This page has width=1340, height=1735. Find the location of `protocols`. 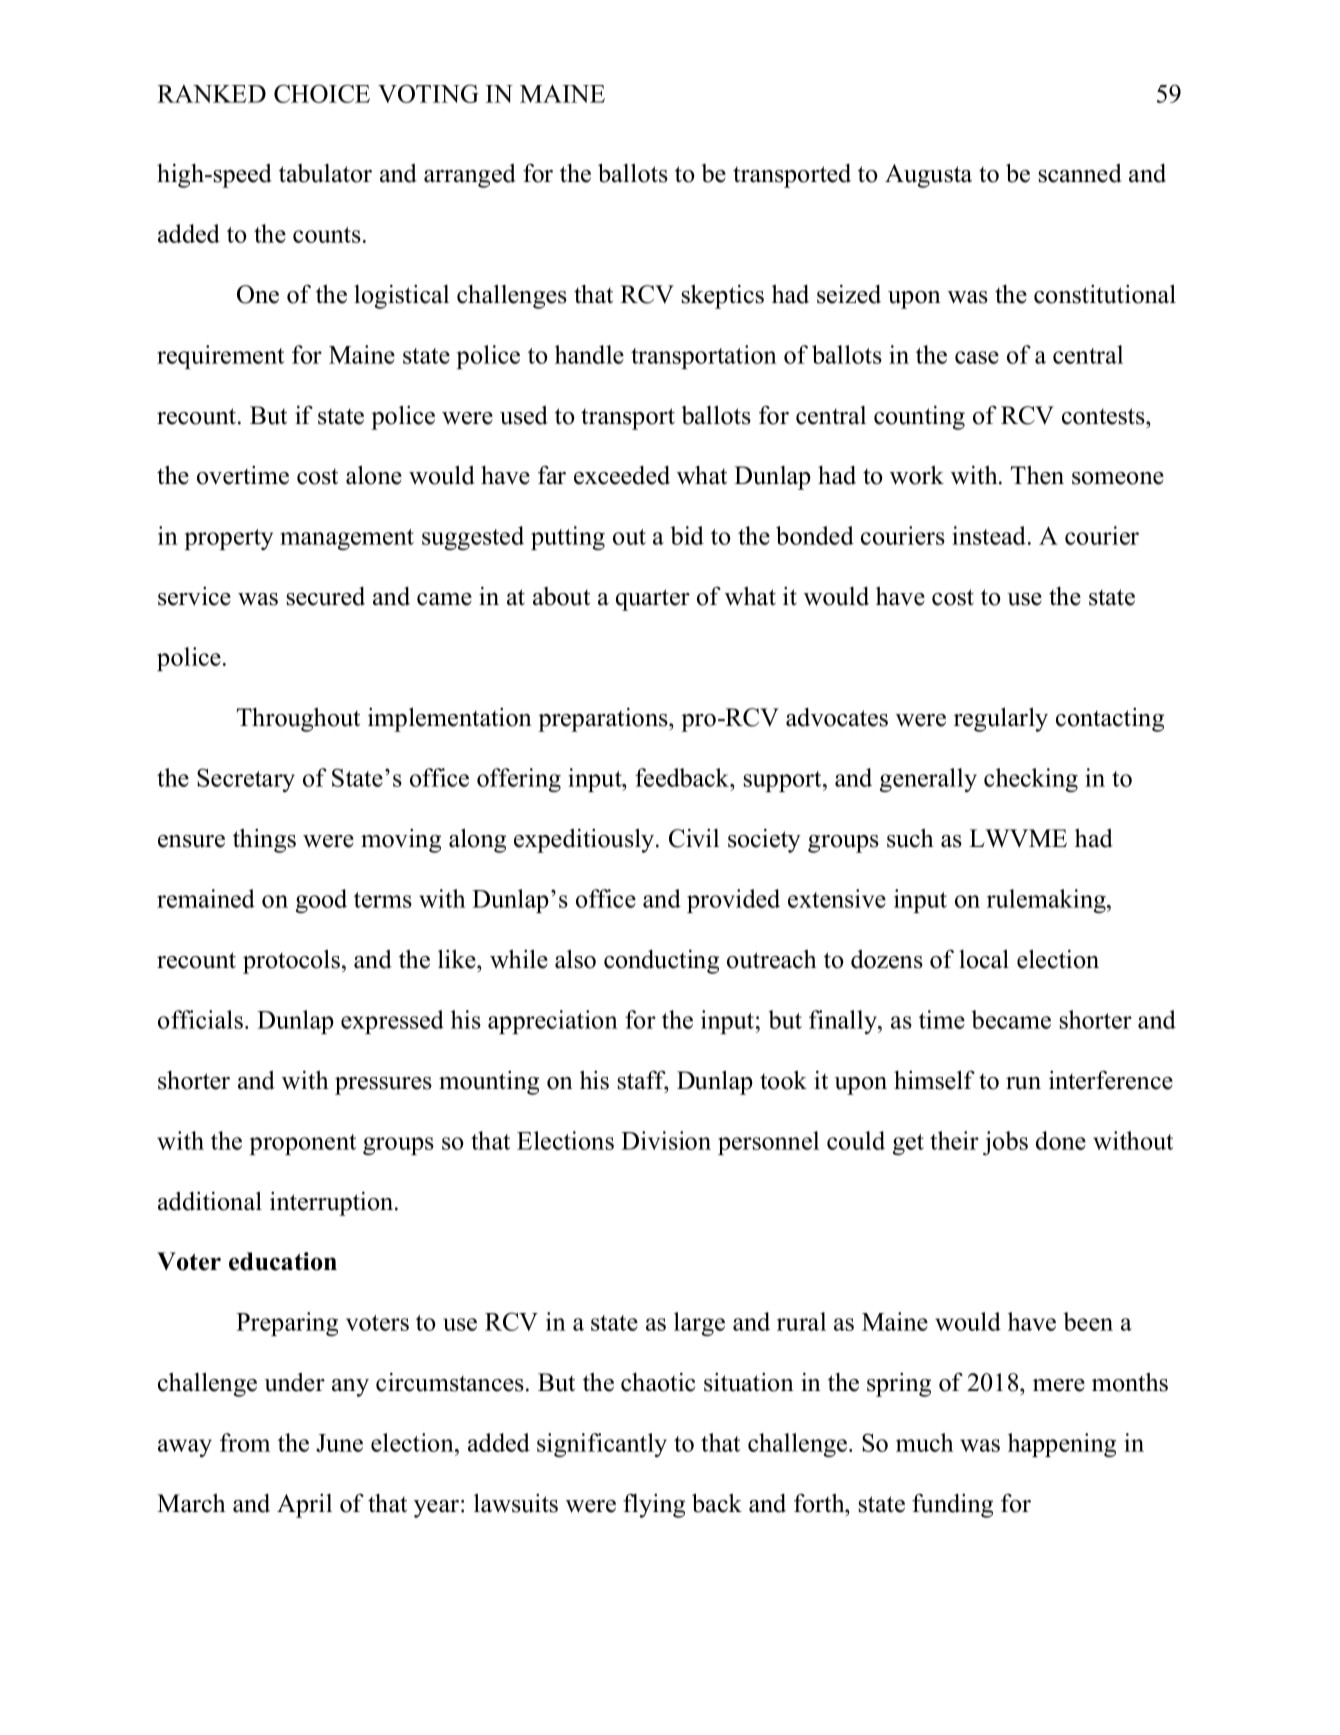

protocols is located at coordinates (293, 961).
